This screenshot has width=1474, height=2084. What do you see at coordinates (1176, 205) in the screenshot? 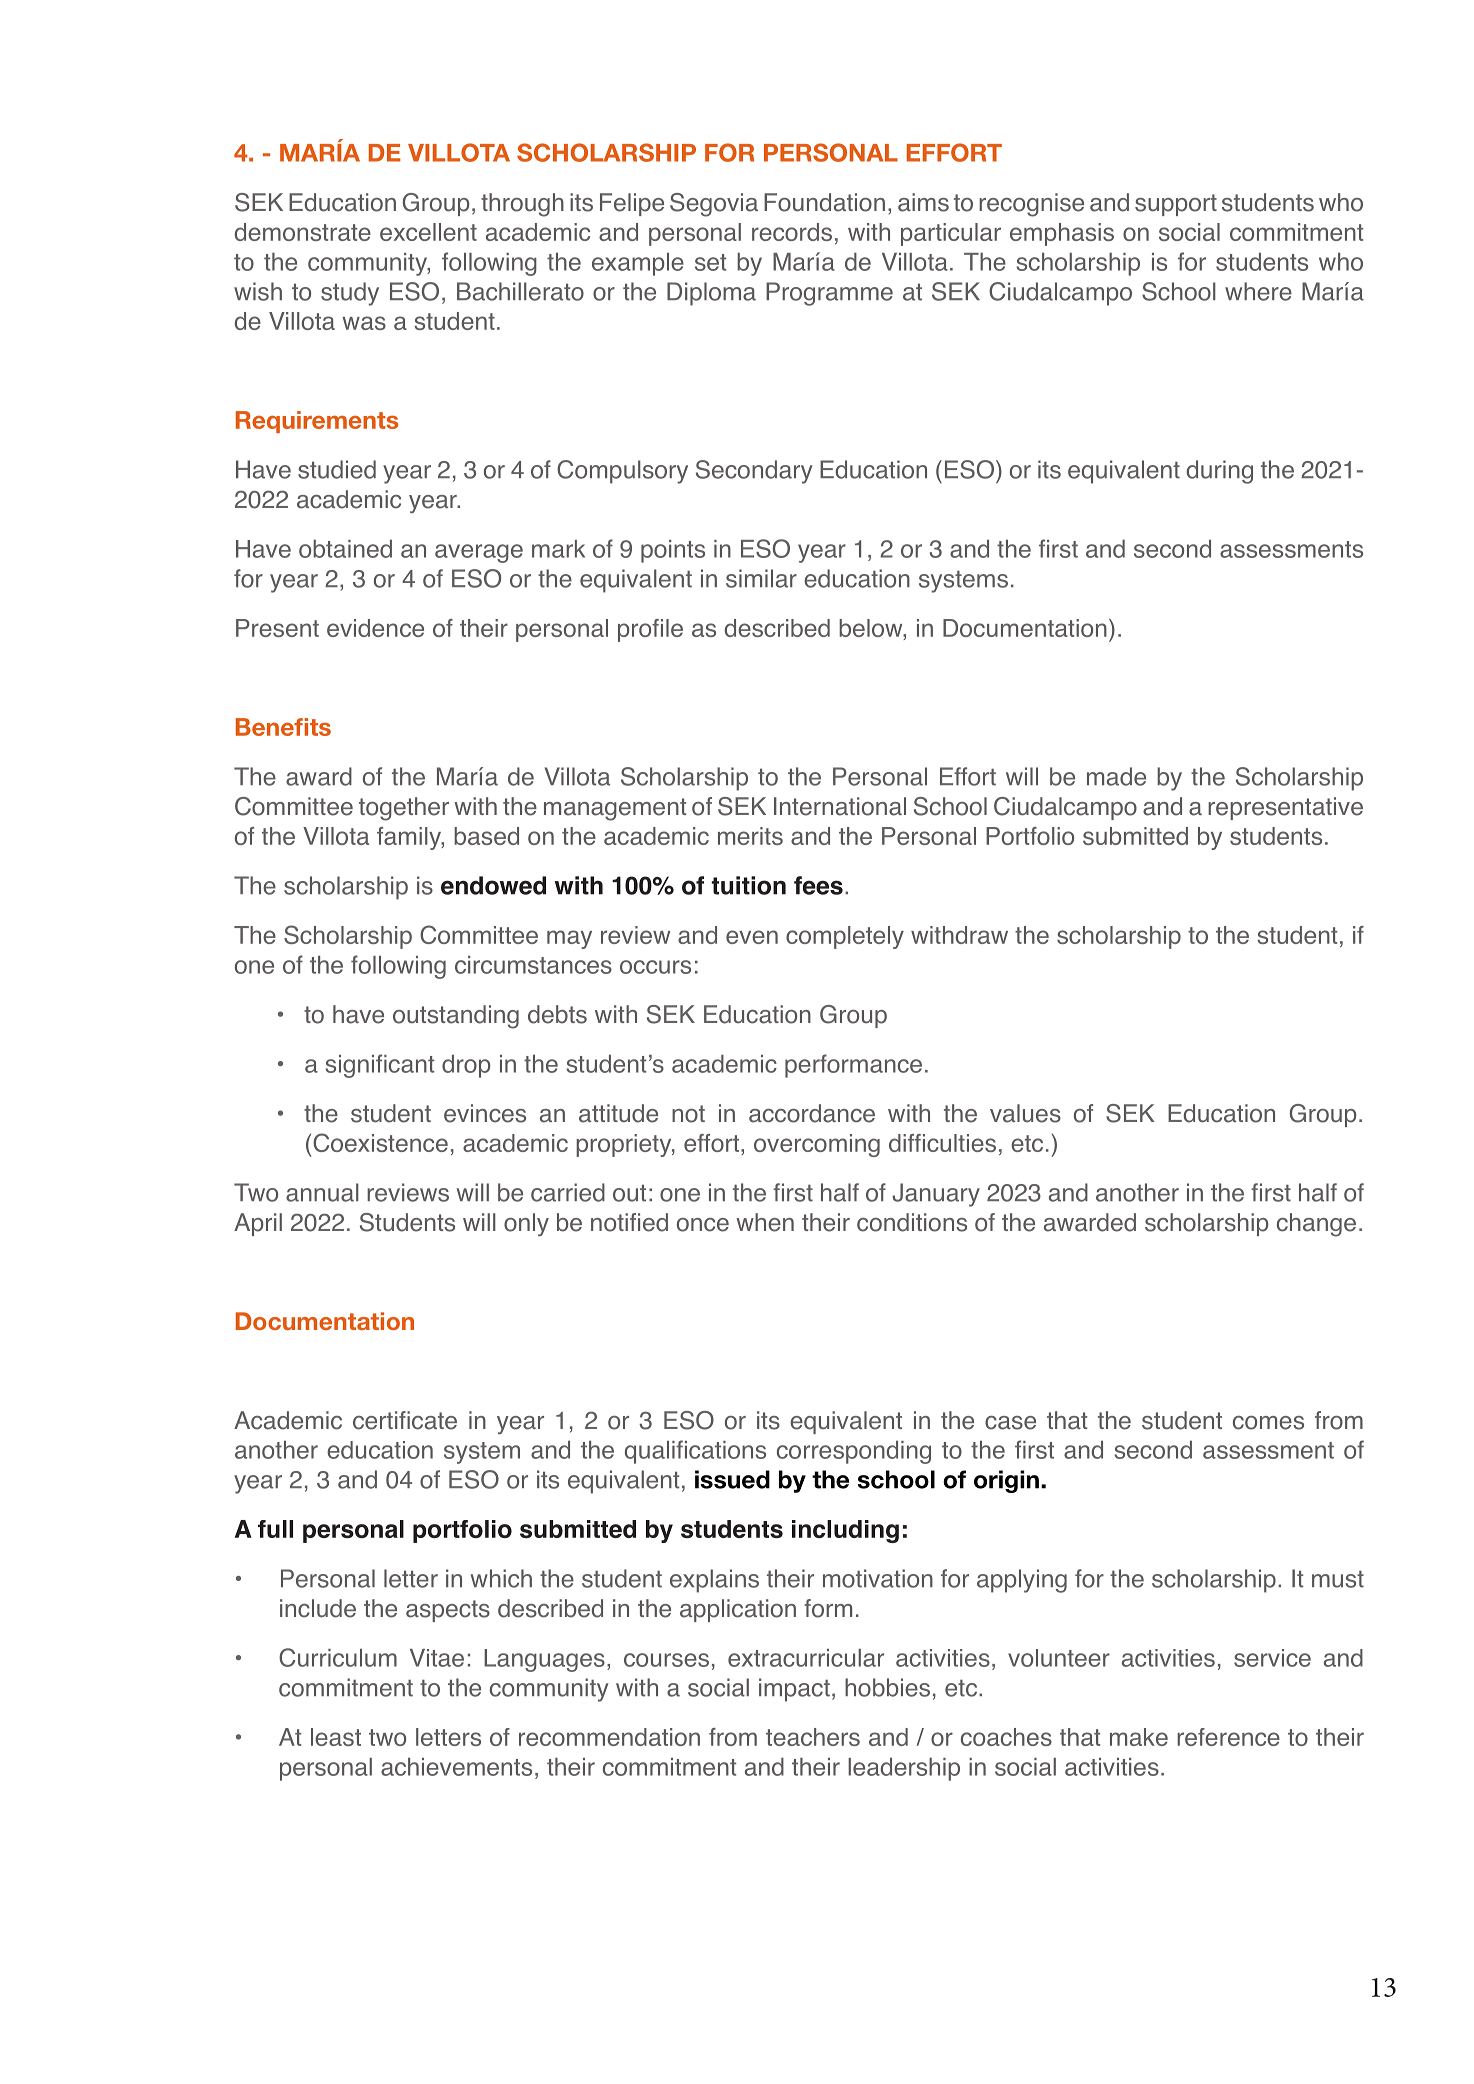
I see `support` at bounding box center [1176, 205].
